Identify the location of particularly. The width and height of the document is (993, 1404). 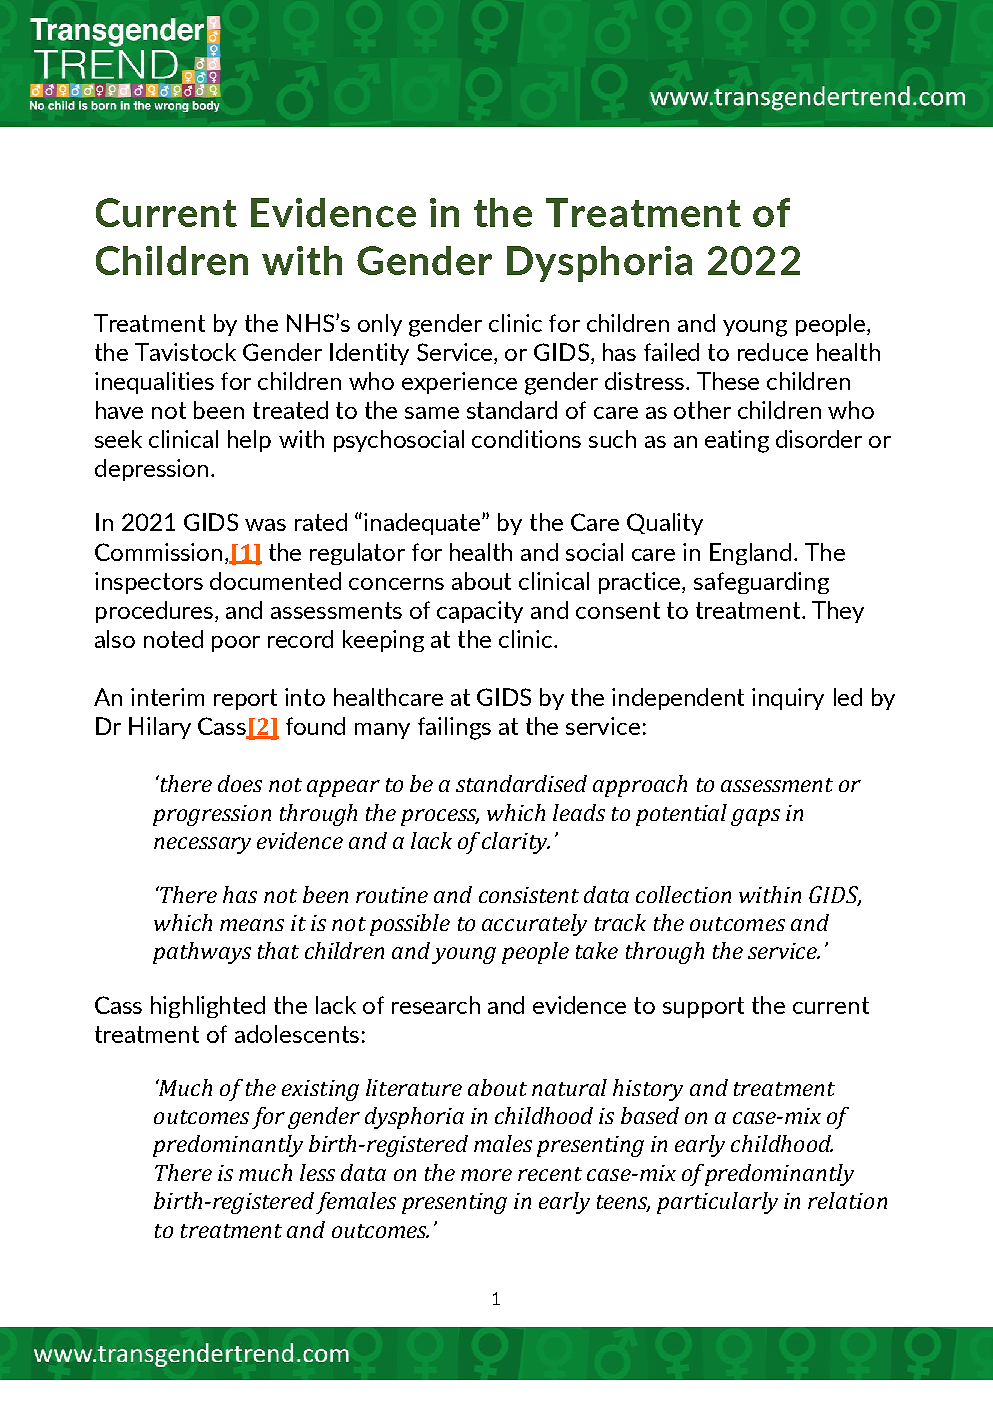
(717, 1203).
